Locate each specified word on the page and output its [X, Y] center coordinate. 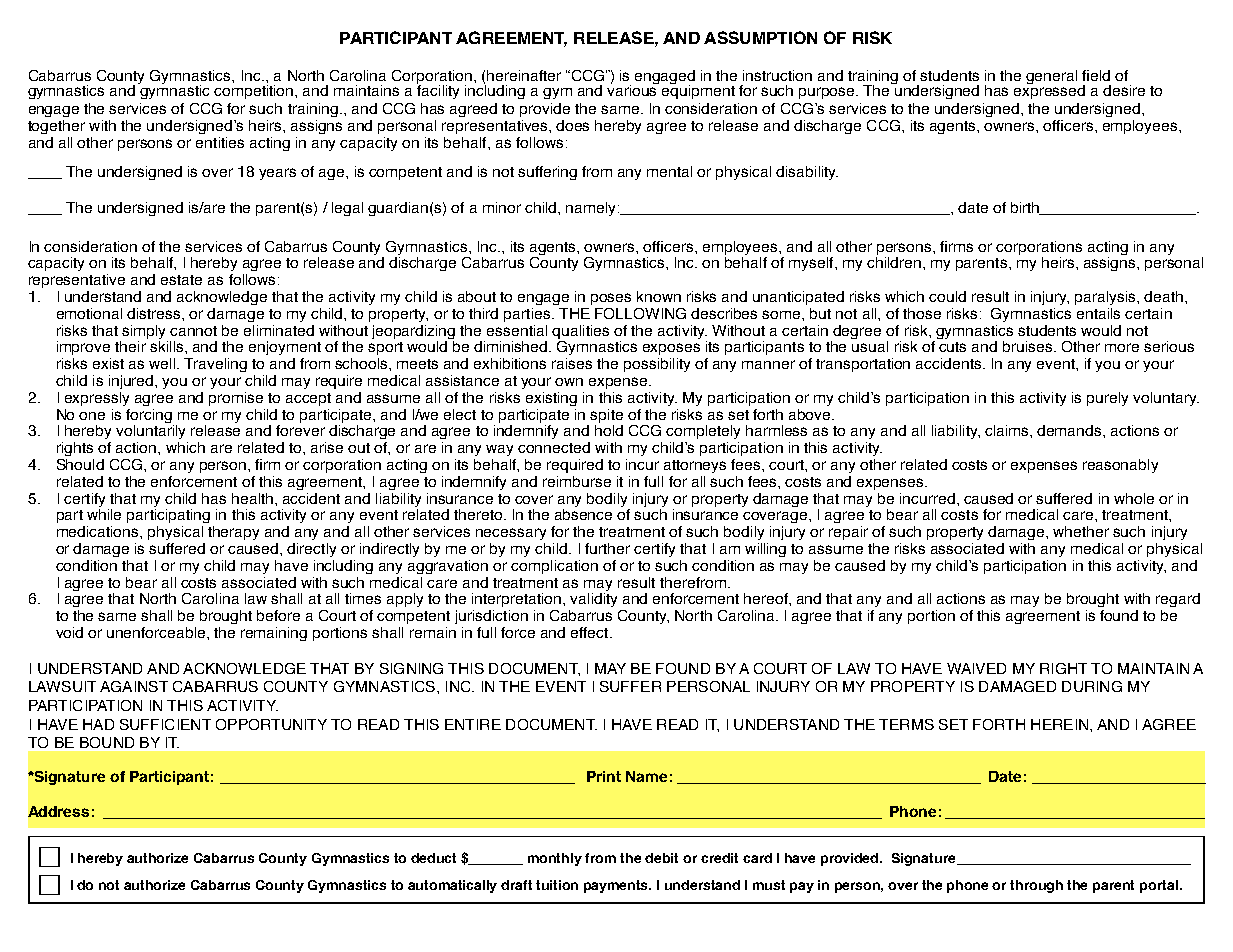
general [1051, 77]
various [633, 89]
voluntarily [150, 430]
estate [181, 280]
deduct [433, 858]
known [659, 296]
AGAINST [134, 686]
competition [255, 92]
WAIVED [976, 668]
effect [591, 632]
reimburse [577, 481]
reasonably [1120, 466]
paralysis [1107, 298]
